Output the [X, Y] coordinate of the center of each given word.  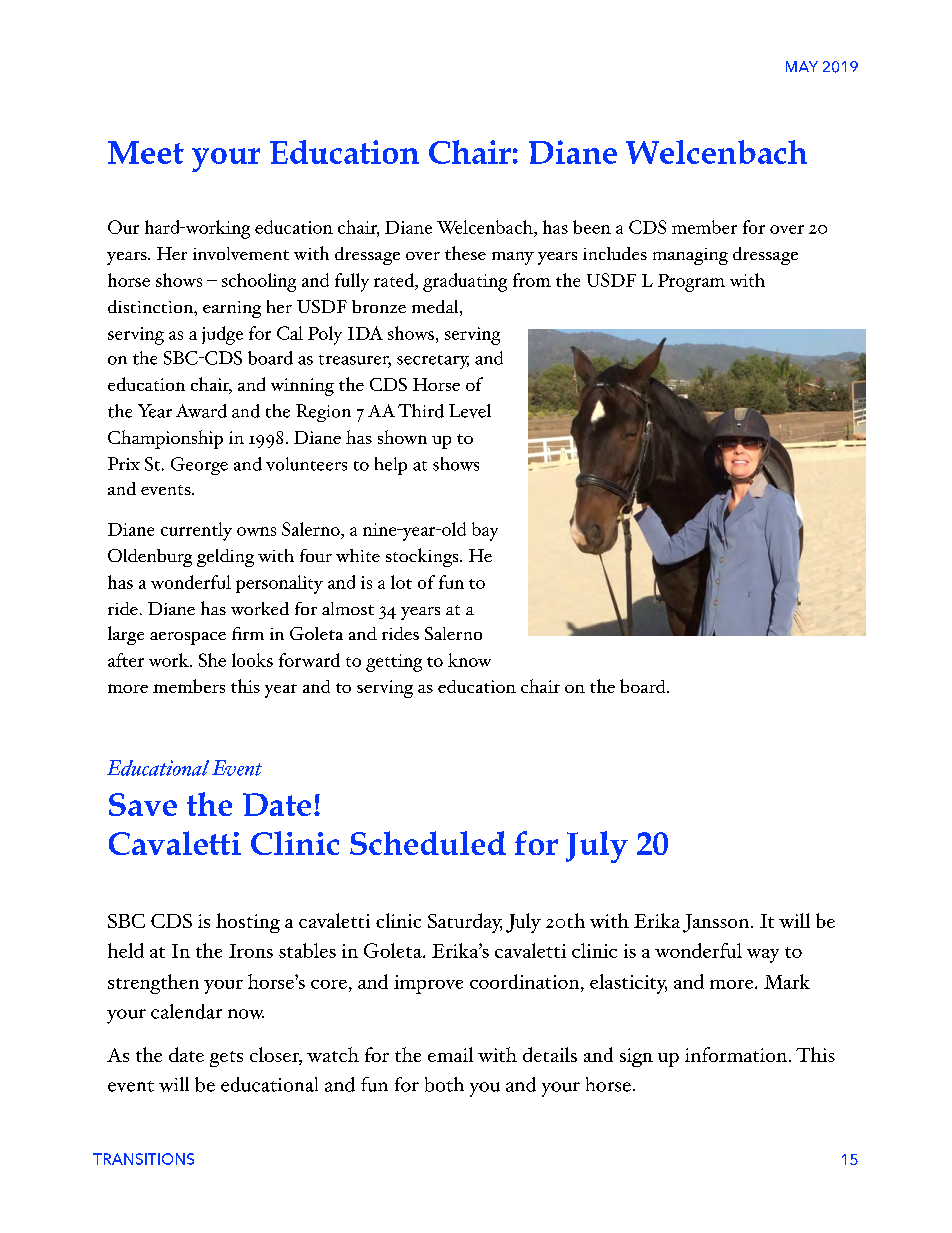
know [469, 660]
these [465, 253]
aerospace [188, 638]
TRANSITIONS [143, 1159]
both [444, 1084]
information [737, 1054]
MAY [802, 66]
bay [485, 531]
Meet [146, 152]
